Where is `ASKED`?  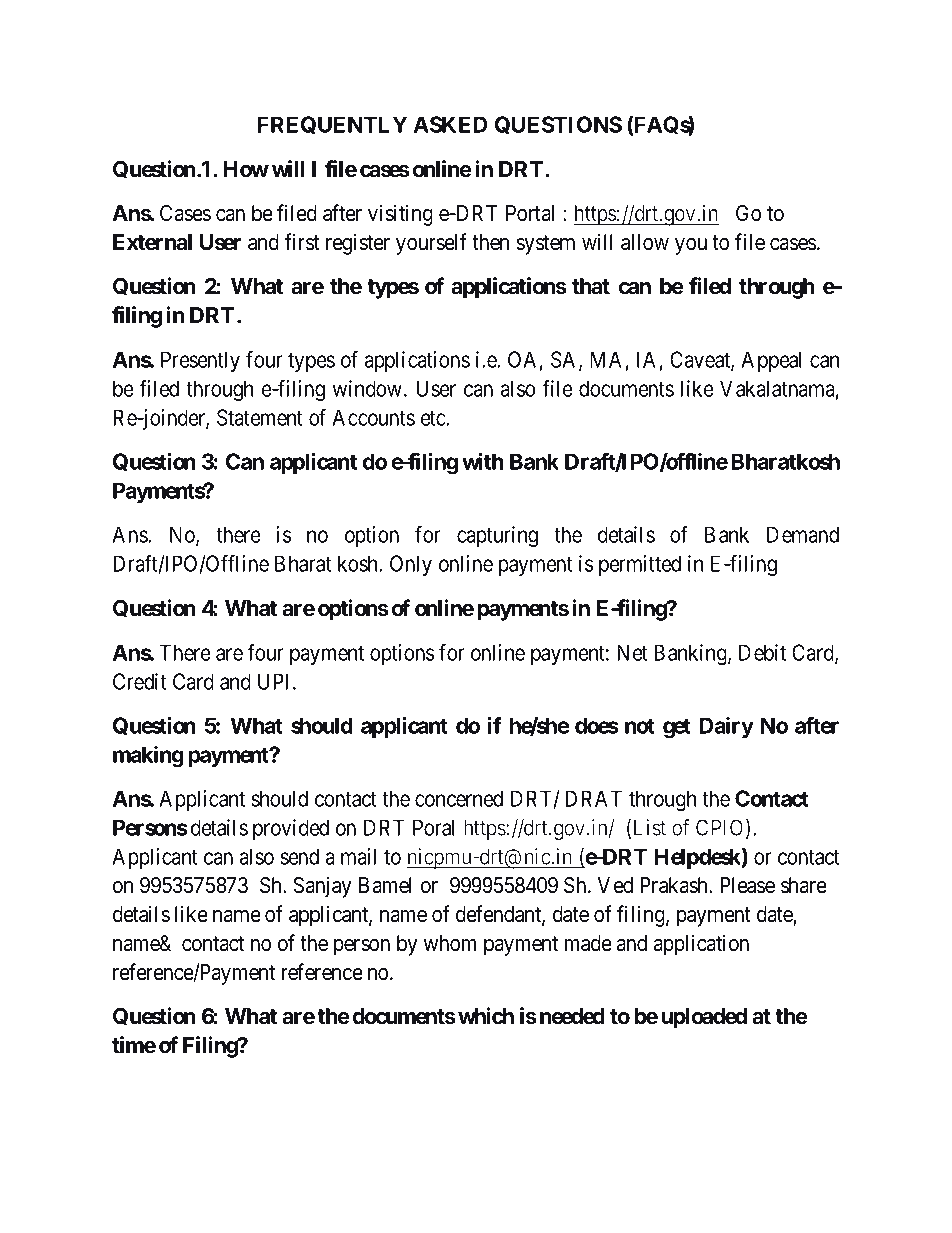 ASKED is located at coordinates (450, 124).
